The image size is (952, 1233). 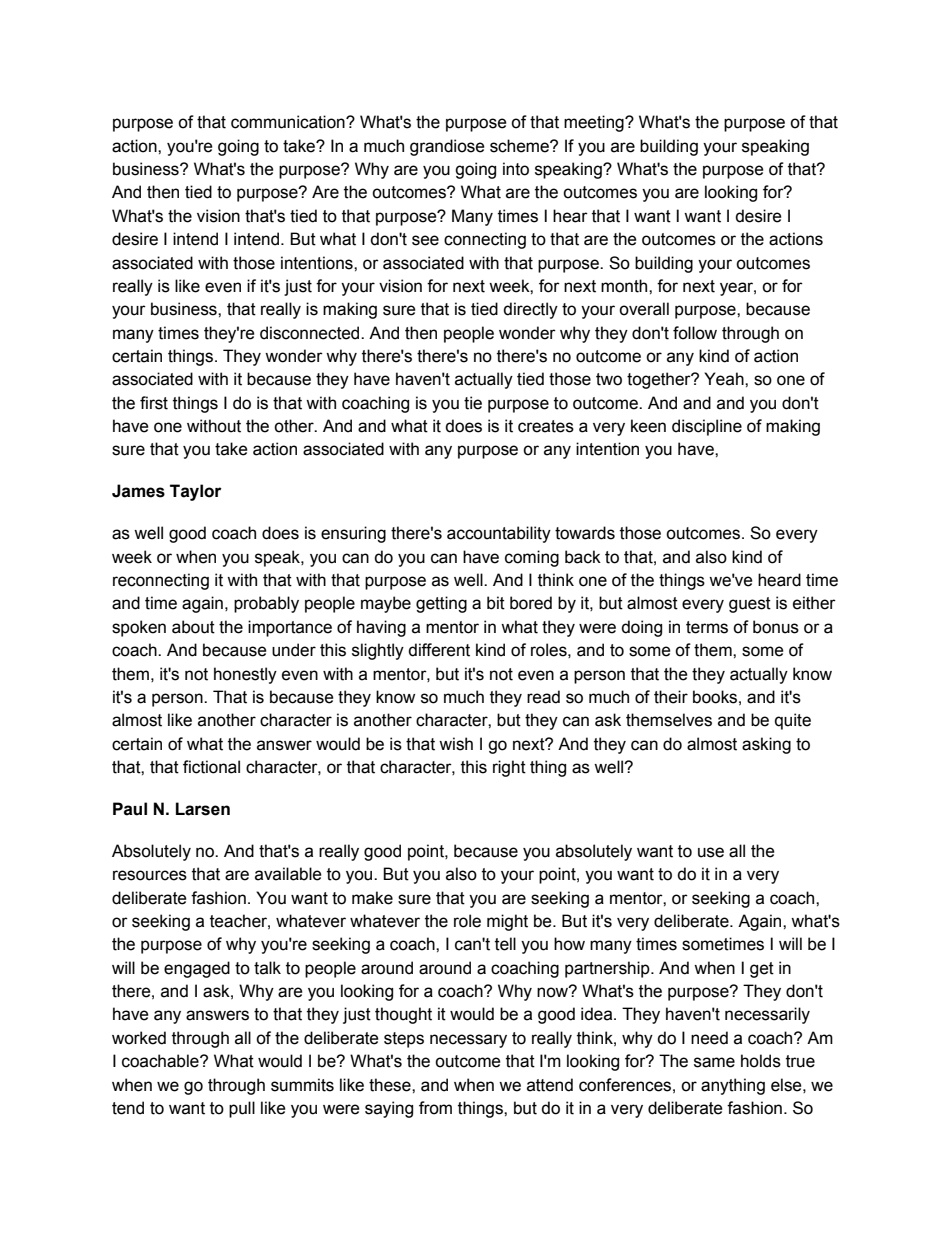 What do you see at coordinates (750, 605) in the screenshot?
I see `guest` at bounding box center [750, 605].
